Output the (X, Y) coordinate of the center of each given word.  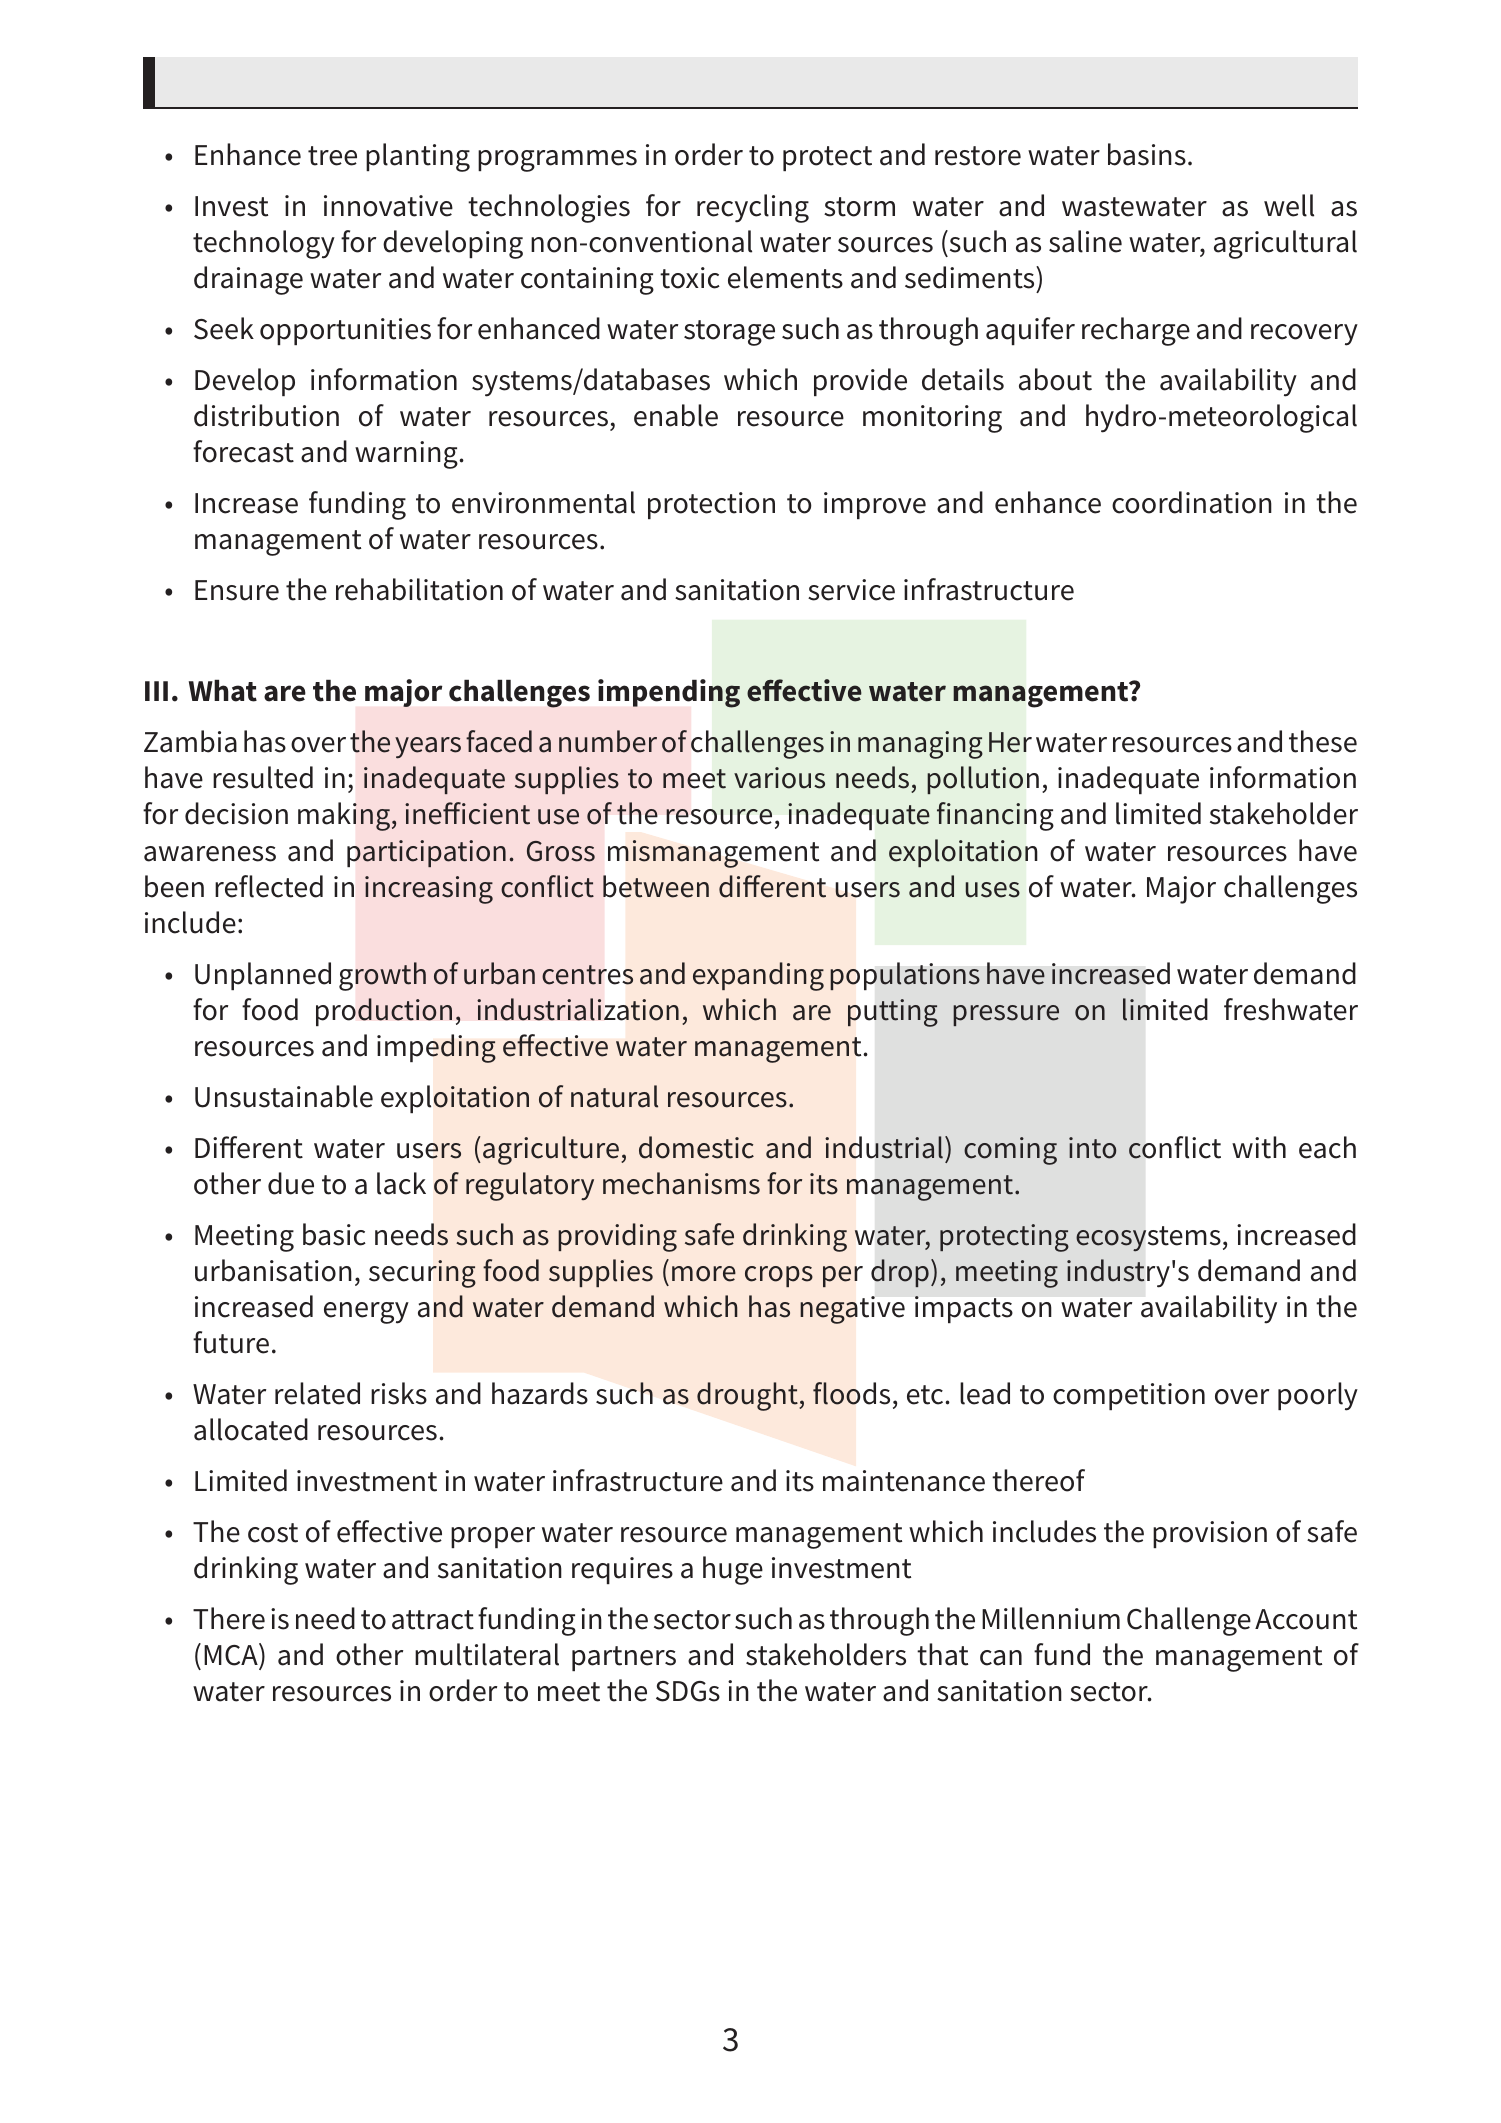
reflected (269, 886)
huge (733, 1570)
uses (993, 890)
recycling (753, 208)
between (656, 886)
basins (1147, 154)
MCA (232, 1654)
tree (332, 156)
